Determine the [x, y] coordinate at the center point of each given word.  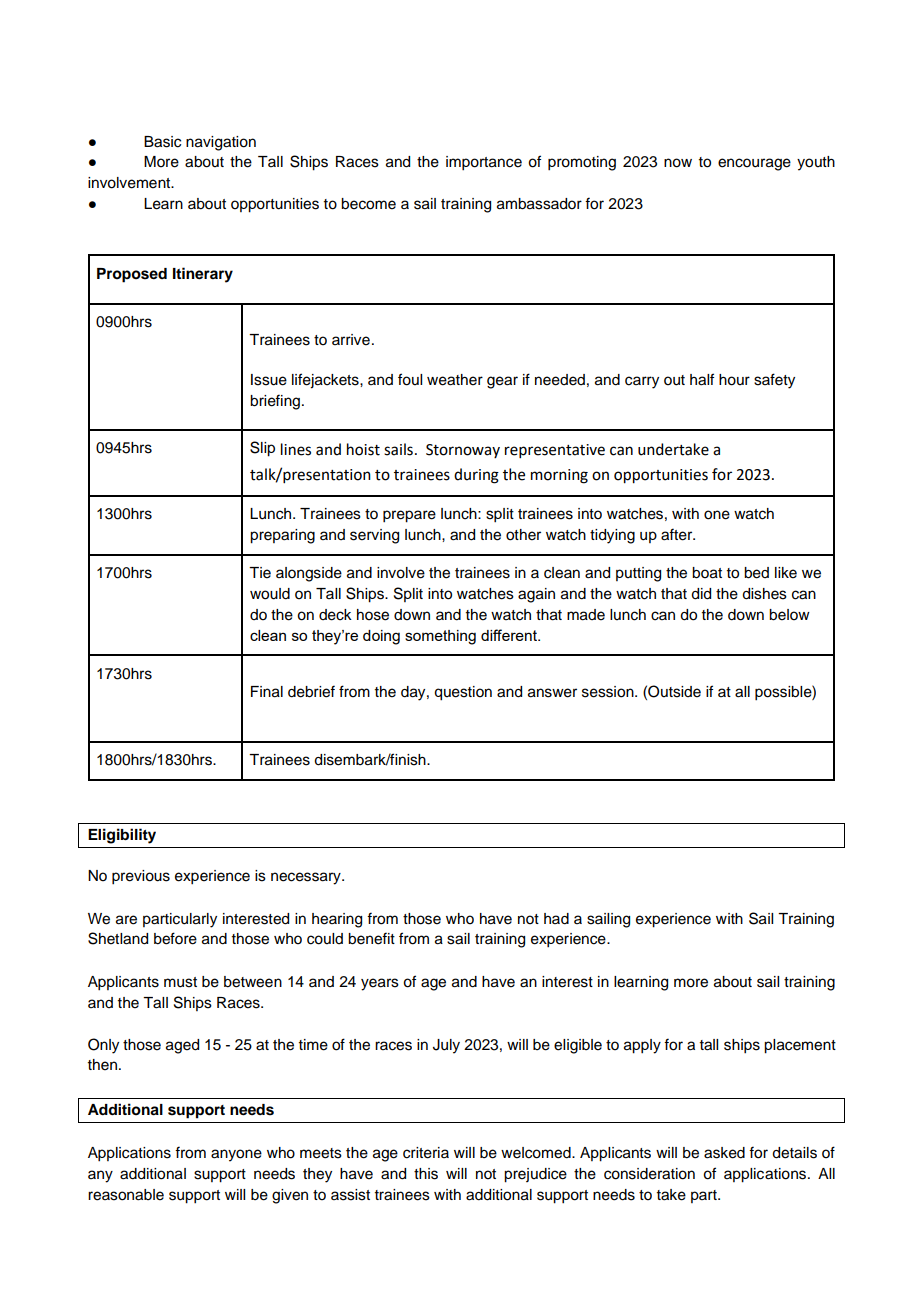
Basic [162, 142]
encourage [754, 164]
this [426, 1174]
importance [484, 163]
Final [267, 692]
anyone [236, 1155]
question [463, 693]
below [789, 615]
